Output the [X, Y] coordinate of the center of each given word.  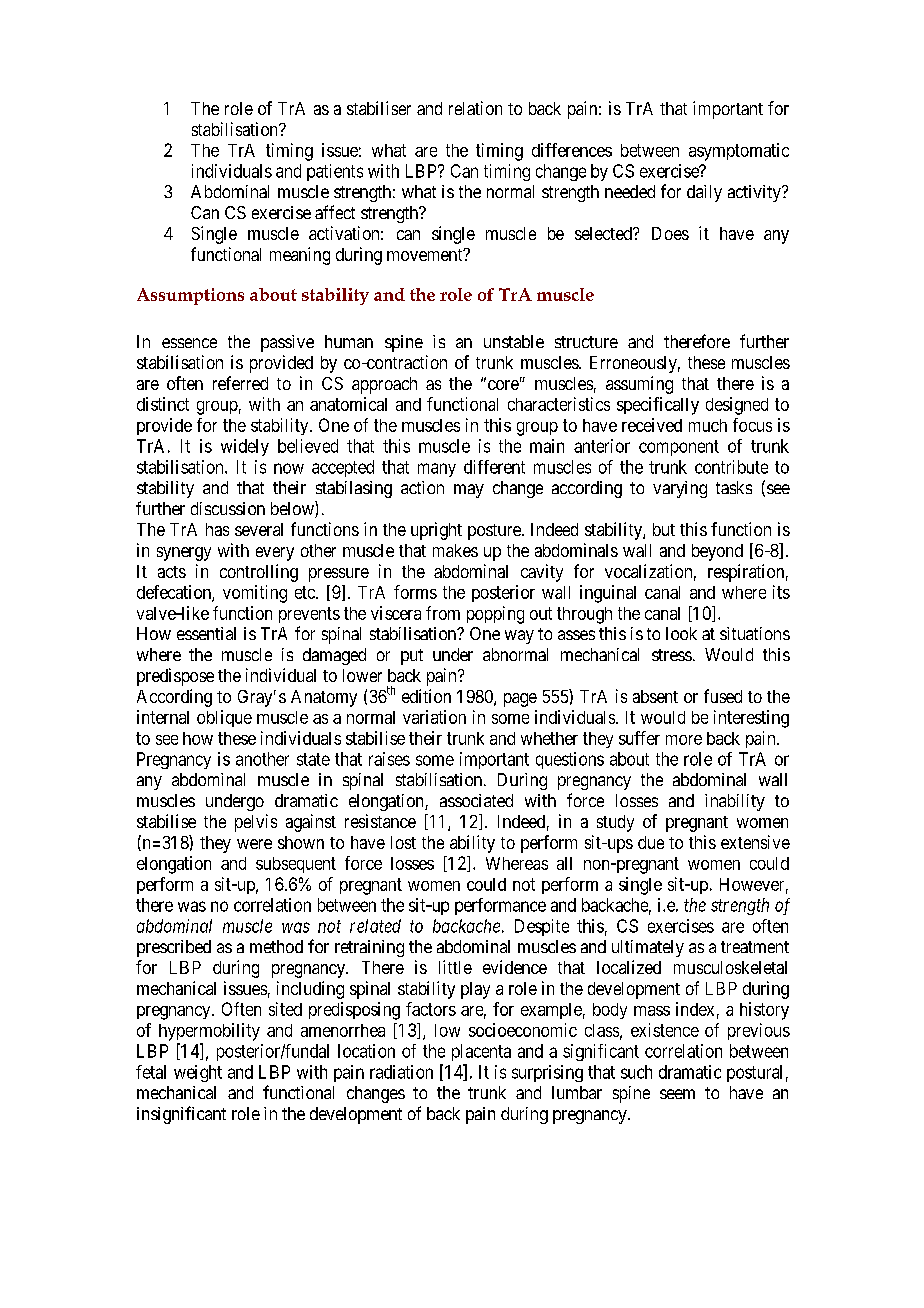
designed [737, 406]
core [502, 384]
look [681, 633]
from [443, 613]
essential [206, 633]
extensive [755, 842]
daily [704, 193]
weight [198, 1073]
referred [240, 383]
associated [476, 800]
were [254, 844]
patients [335, 172]
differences [572, 150]
